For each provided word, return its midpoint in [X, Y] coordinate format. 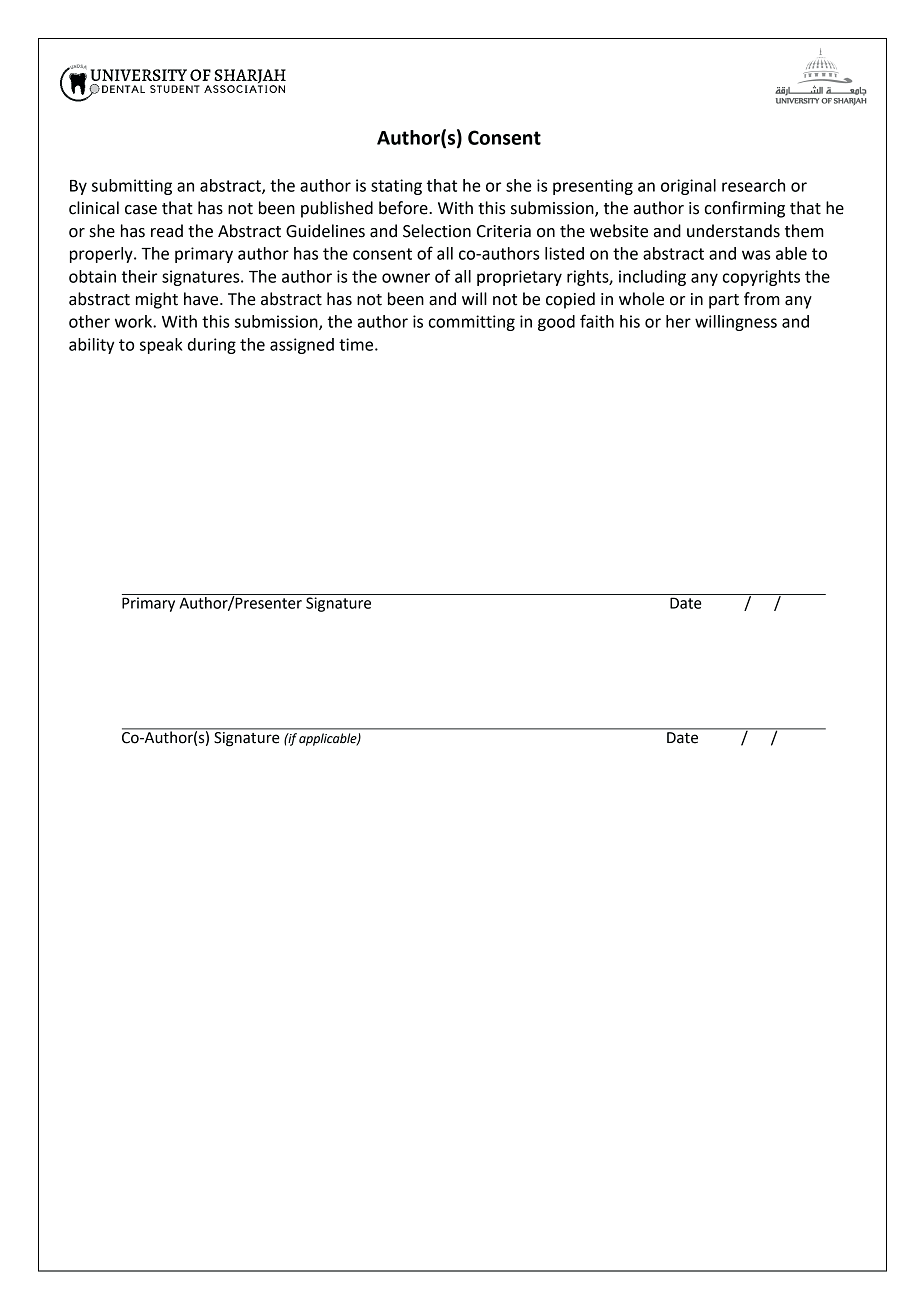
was [756, 255]
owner [406, 278]
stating [396, 187]
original [688, 187]
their [139, 276]
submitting [132, 187]
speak [161, 346]
